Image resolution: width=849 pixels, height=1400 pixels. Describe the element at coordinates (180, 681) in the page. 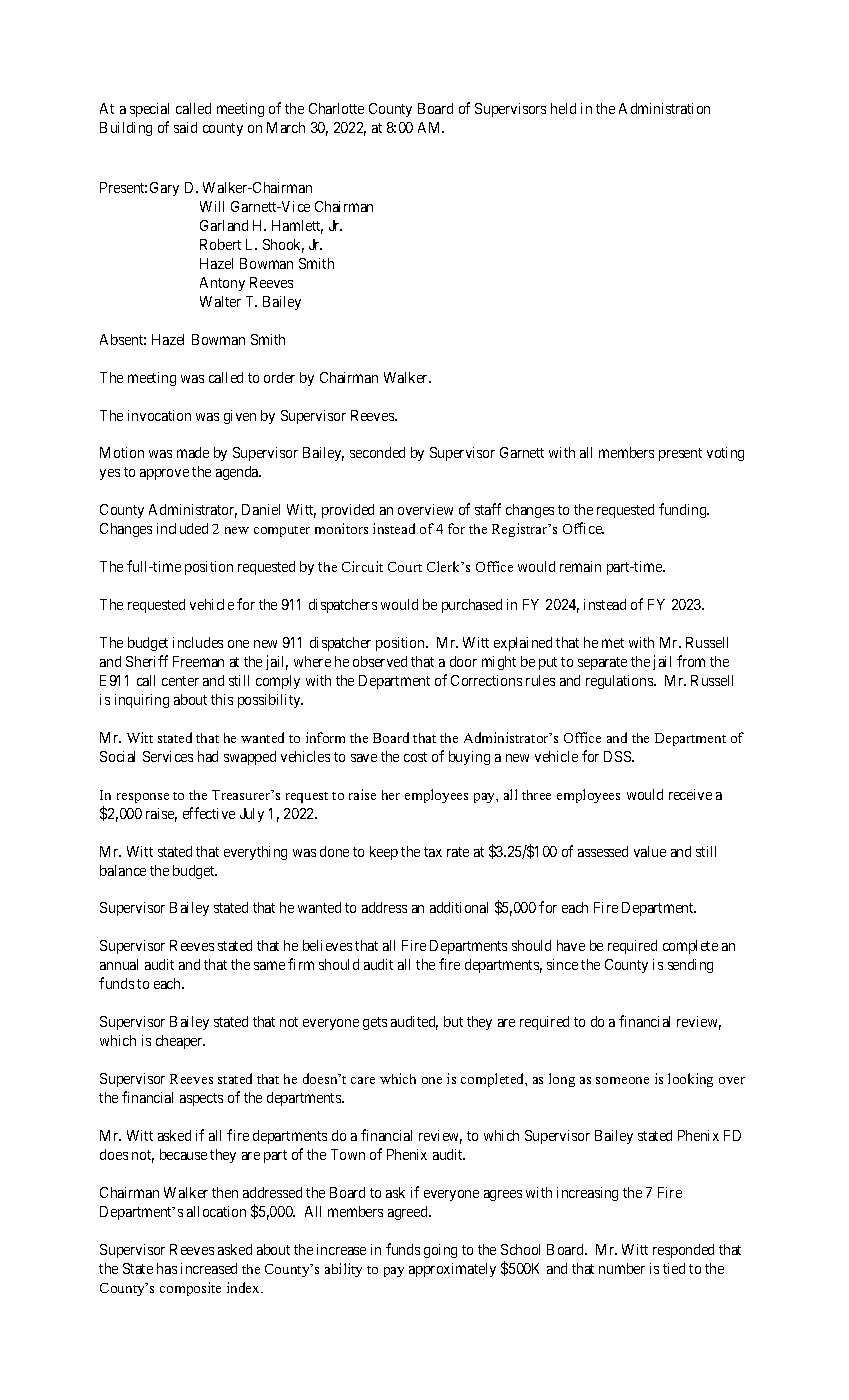

I see `center` at that location.
